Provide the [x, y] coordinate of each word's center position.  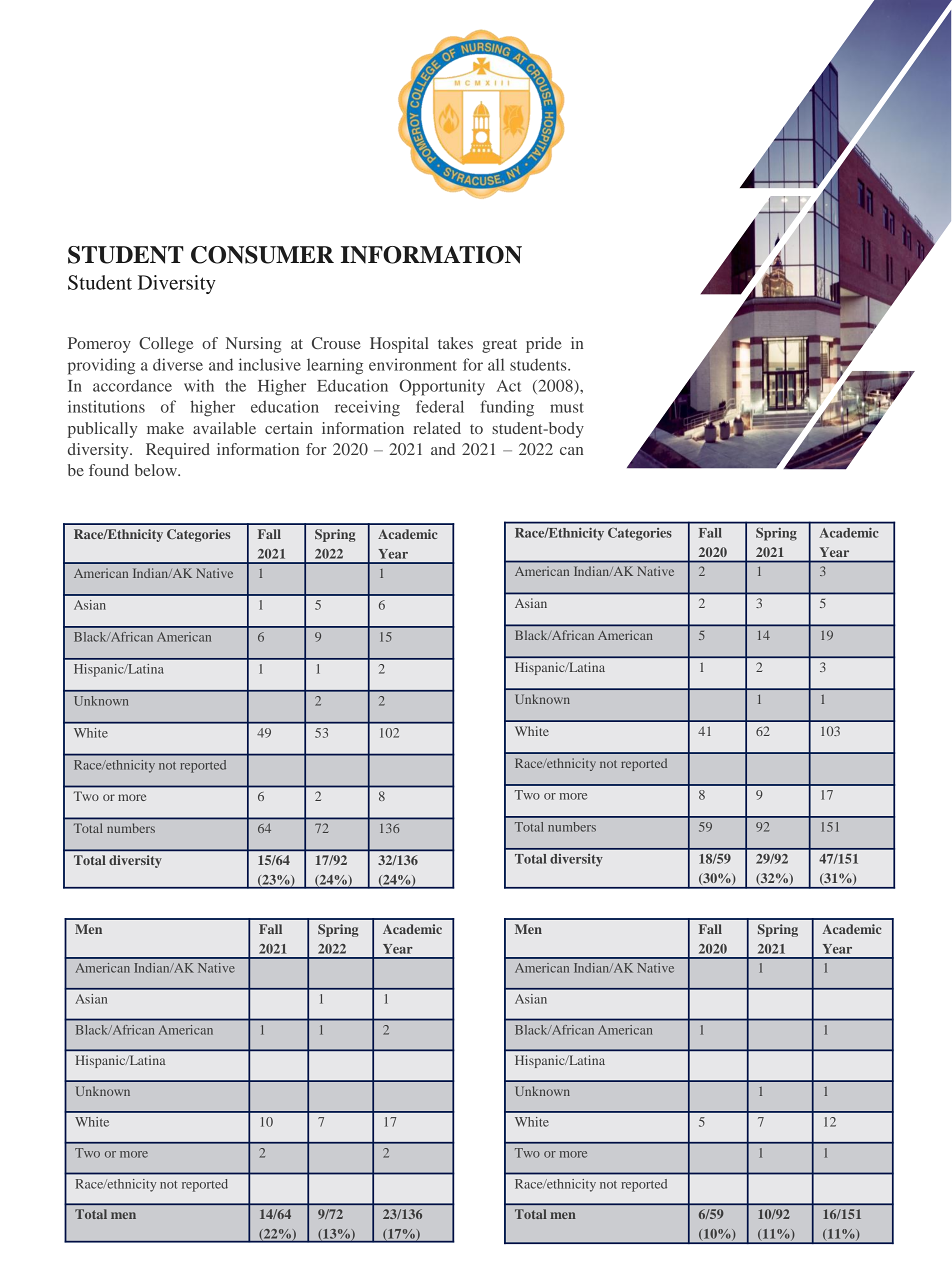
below [157, 470]
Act [509, 386]
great [499, 346]
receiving [367, 408]
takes [455, 343]
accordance [132, 385]
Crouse [336, 343]
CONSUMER [262, 255]
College [166, 345]
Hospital [399, 345]
